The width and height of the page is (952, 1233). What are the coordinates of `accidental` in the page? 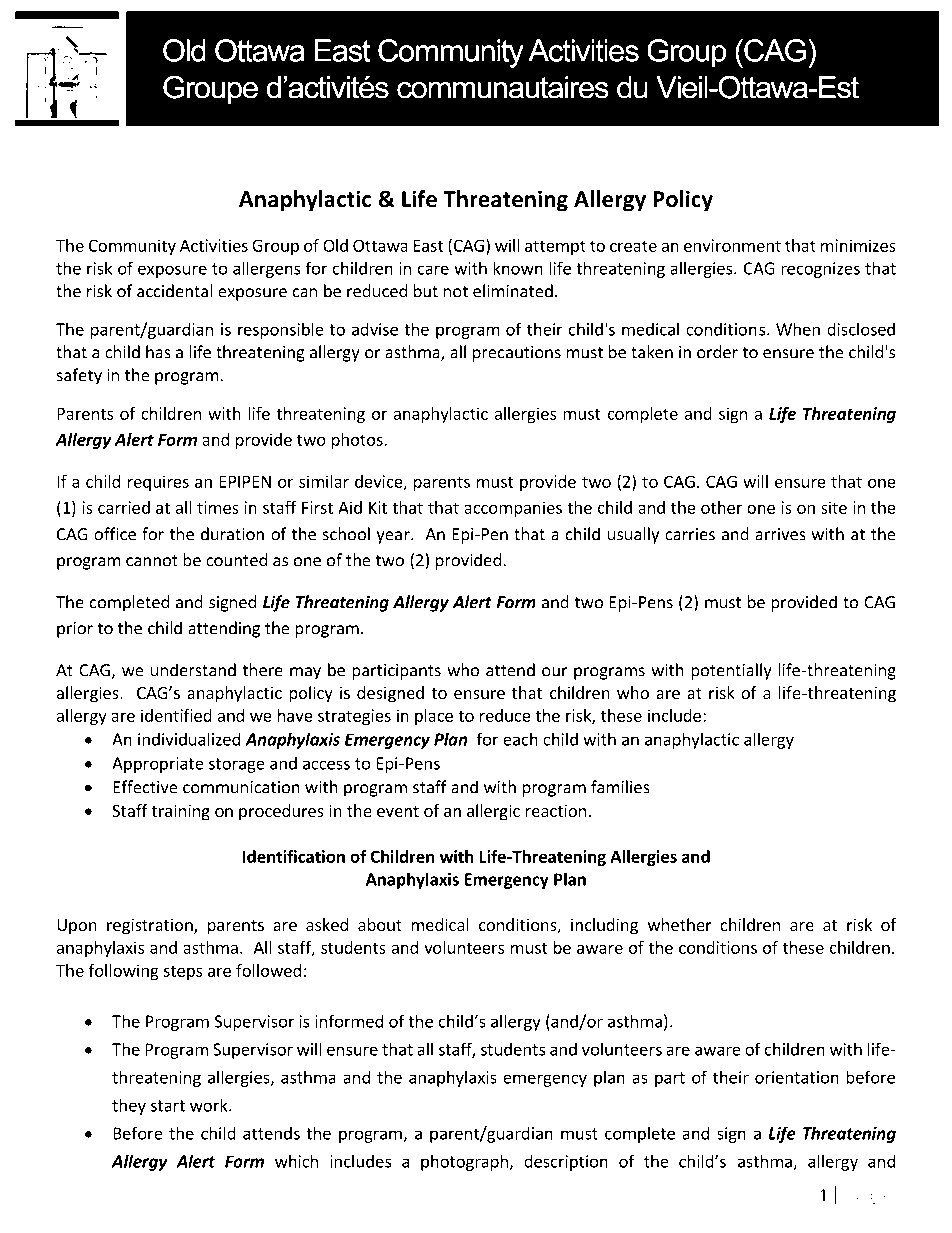 It's located at (175, 291).
